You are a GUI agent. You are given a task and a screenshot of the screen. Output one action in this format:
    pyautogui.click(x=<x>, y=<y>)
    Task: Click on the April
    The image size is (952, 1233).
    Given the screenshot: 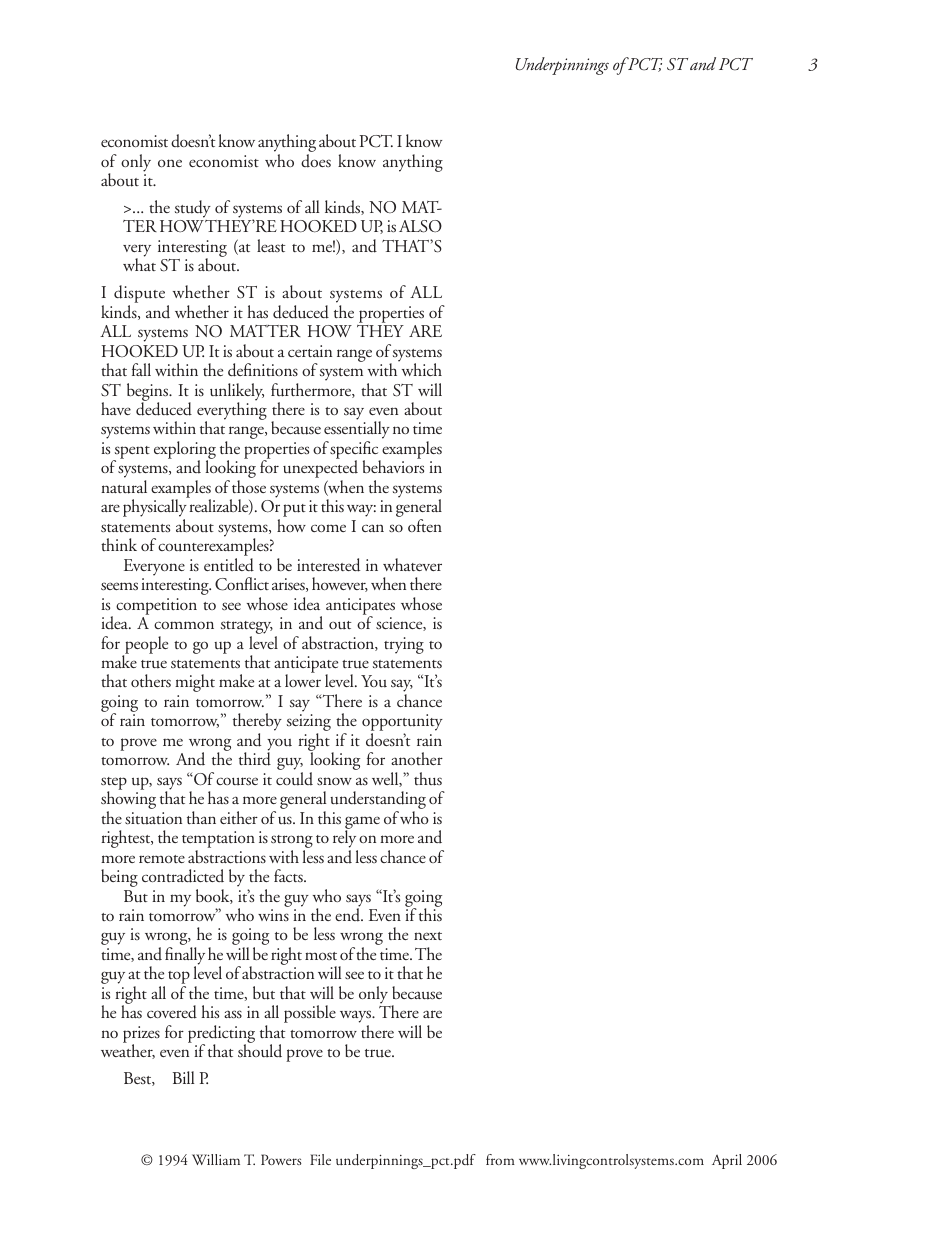 What is the action you would take?
    pyautogui.click(x=727, y=1161)
